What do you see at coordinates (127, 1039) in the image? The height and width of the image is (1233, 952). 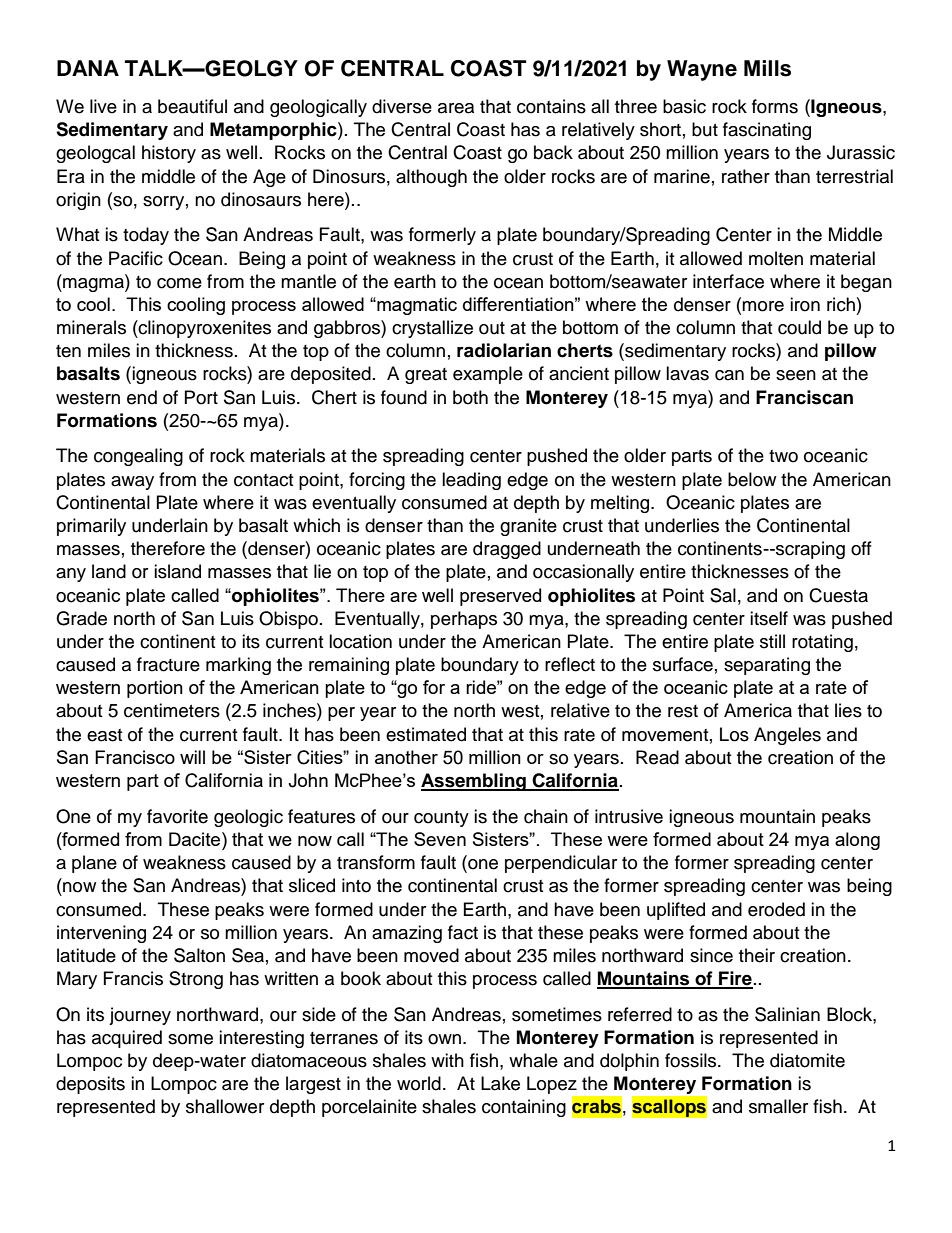 I see `acquired` at bounding box center [127, 1039].
